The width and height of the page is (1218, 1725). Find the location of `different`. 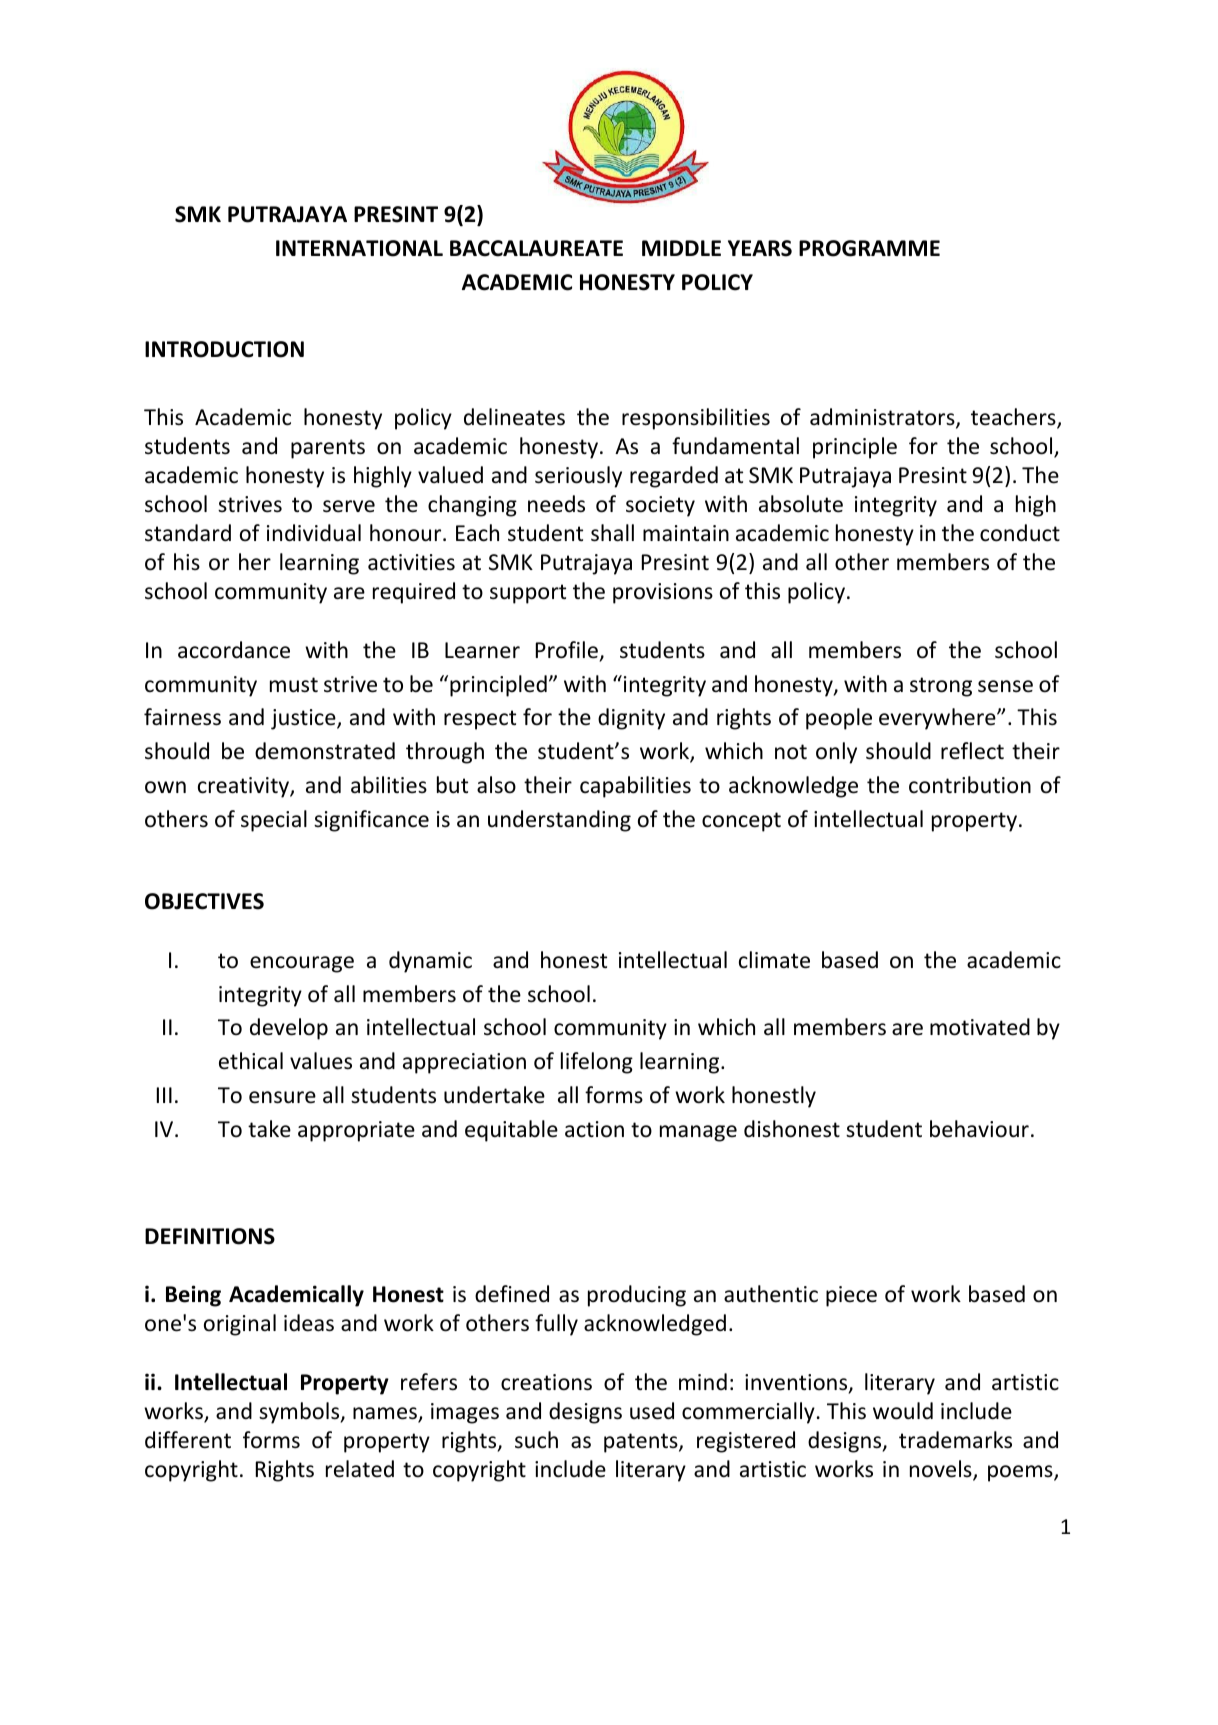

different is located at coordinates (188, 1440).
